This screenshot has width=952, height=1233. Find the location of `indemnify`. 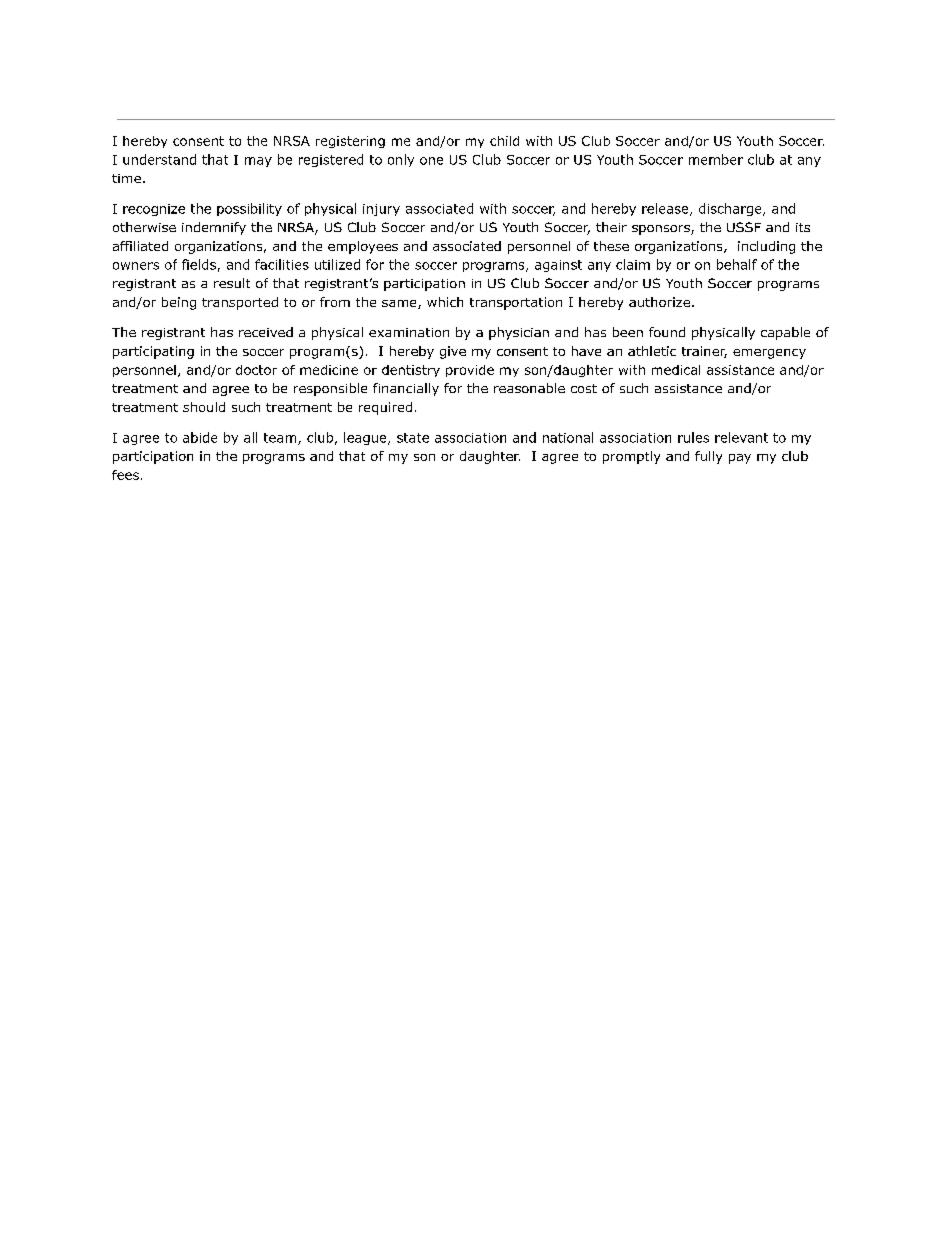

indemnify is located at coordinates (214, 228).
